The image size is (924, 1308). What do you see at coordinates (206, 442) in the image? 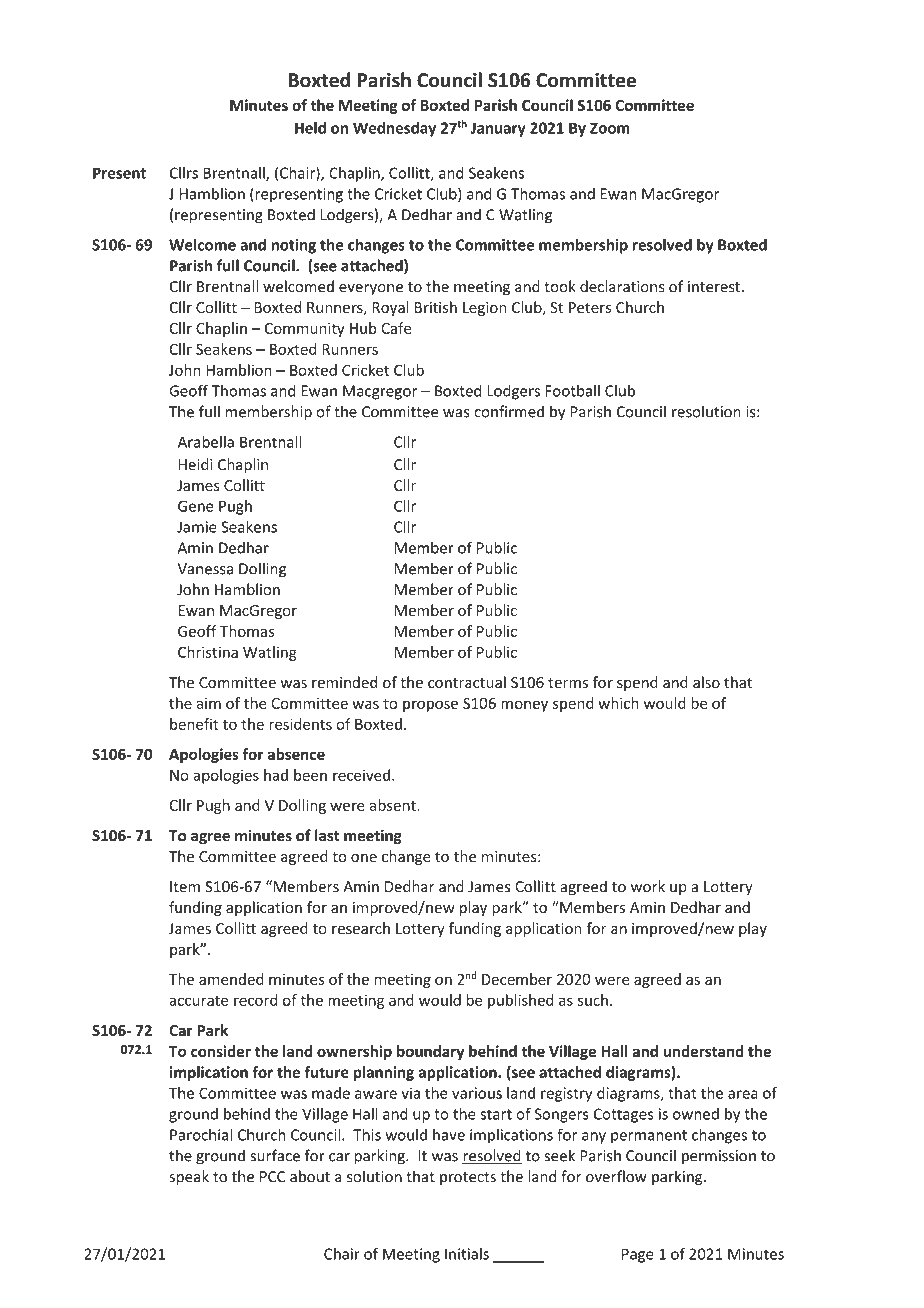
I see `Arabella` at bounding box center [206, 442].
